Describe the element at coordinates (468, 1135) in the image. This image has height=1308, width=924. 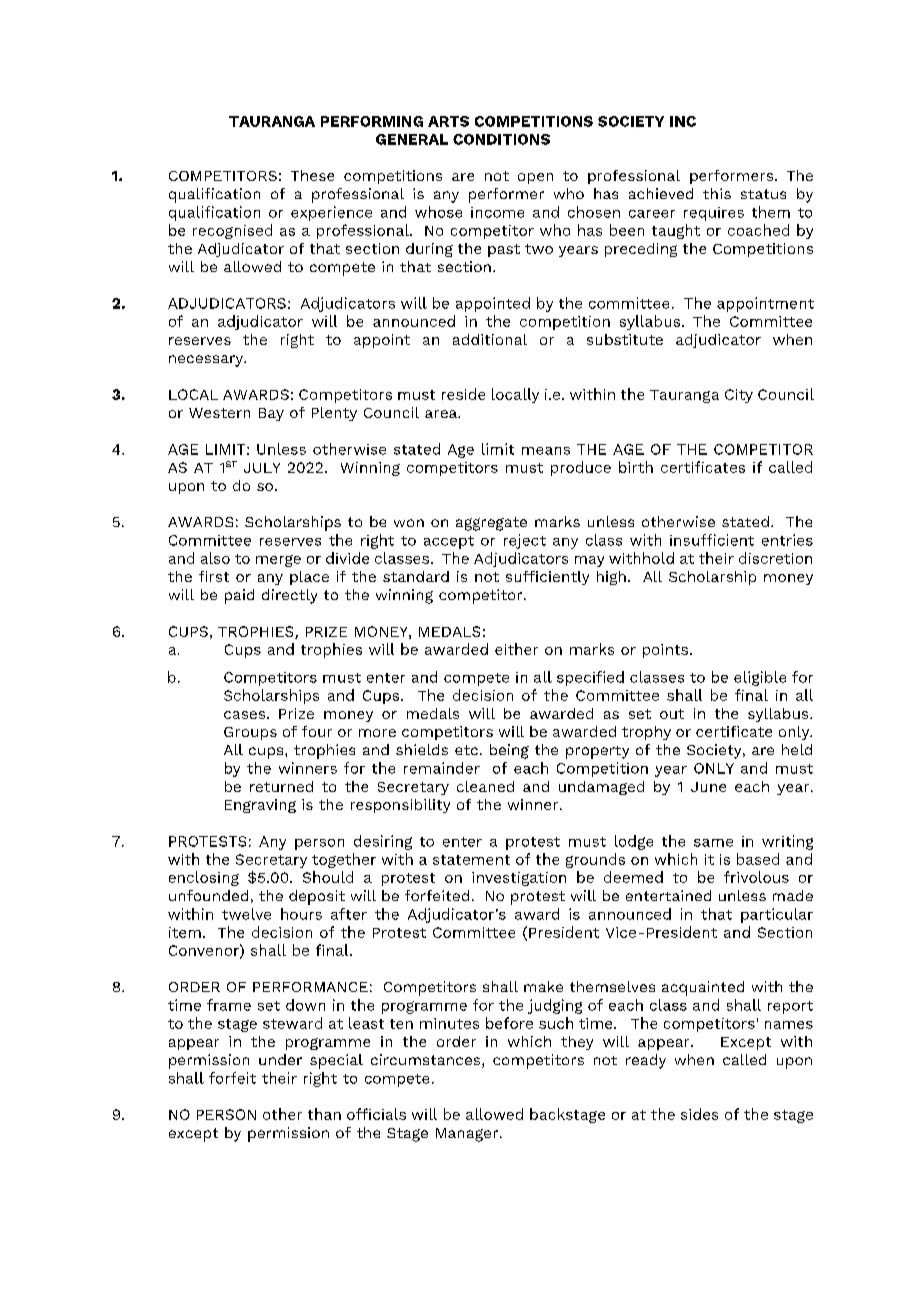
I see `Manager` at that location.
